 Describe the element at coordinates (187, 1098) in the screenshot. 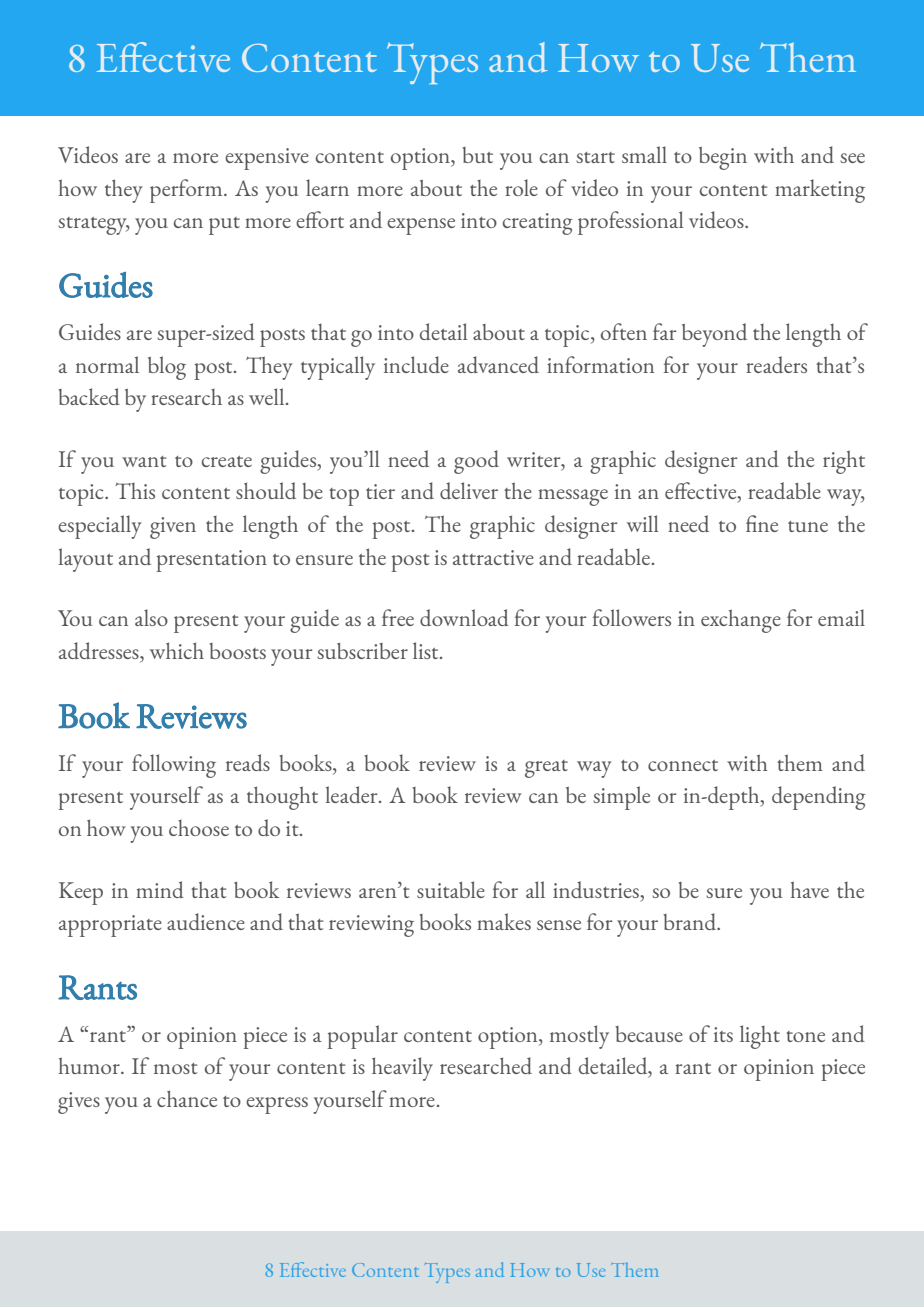

I see `chance` at that location.
